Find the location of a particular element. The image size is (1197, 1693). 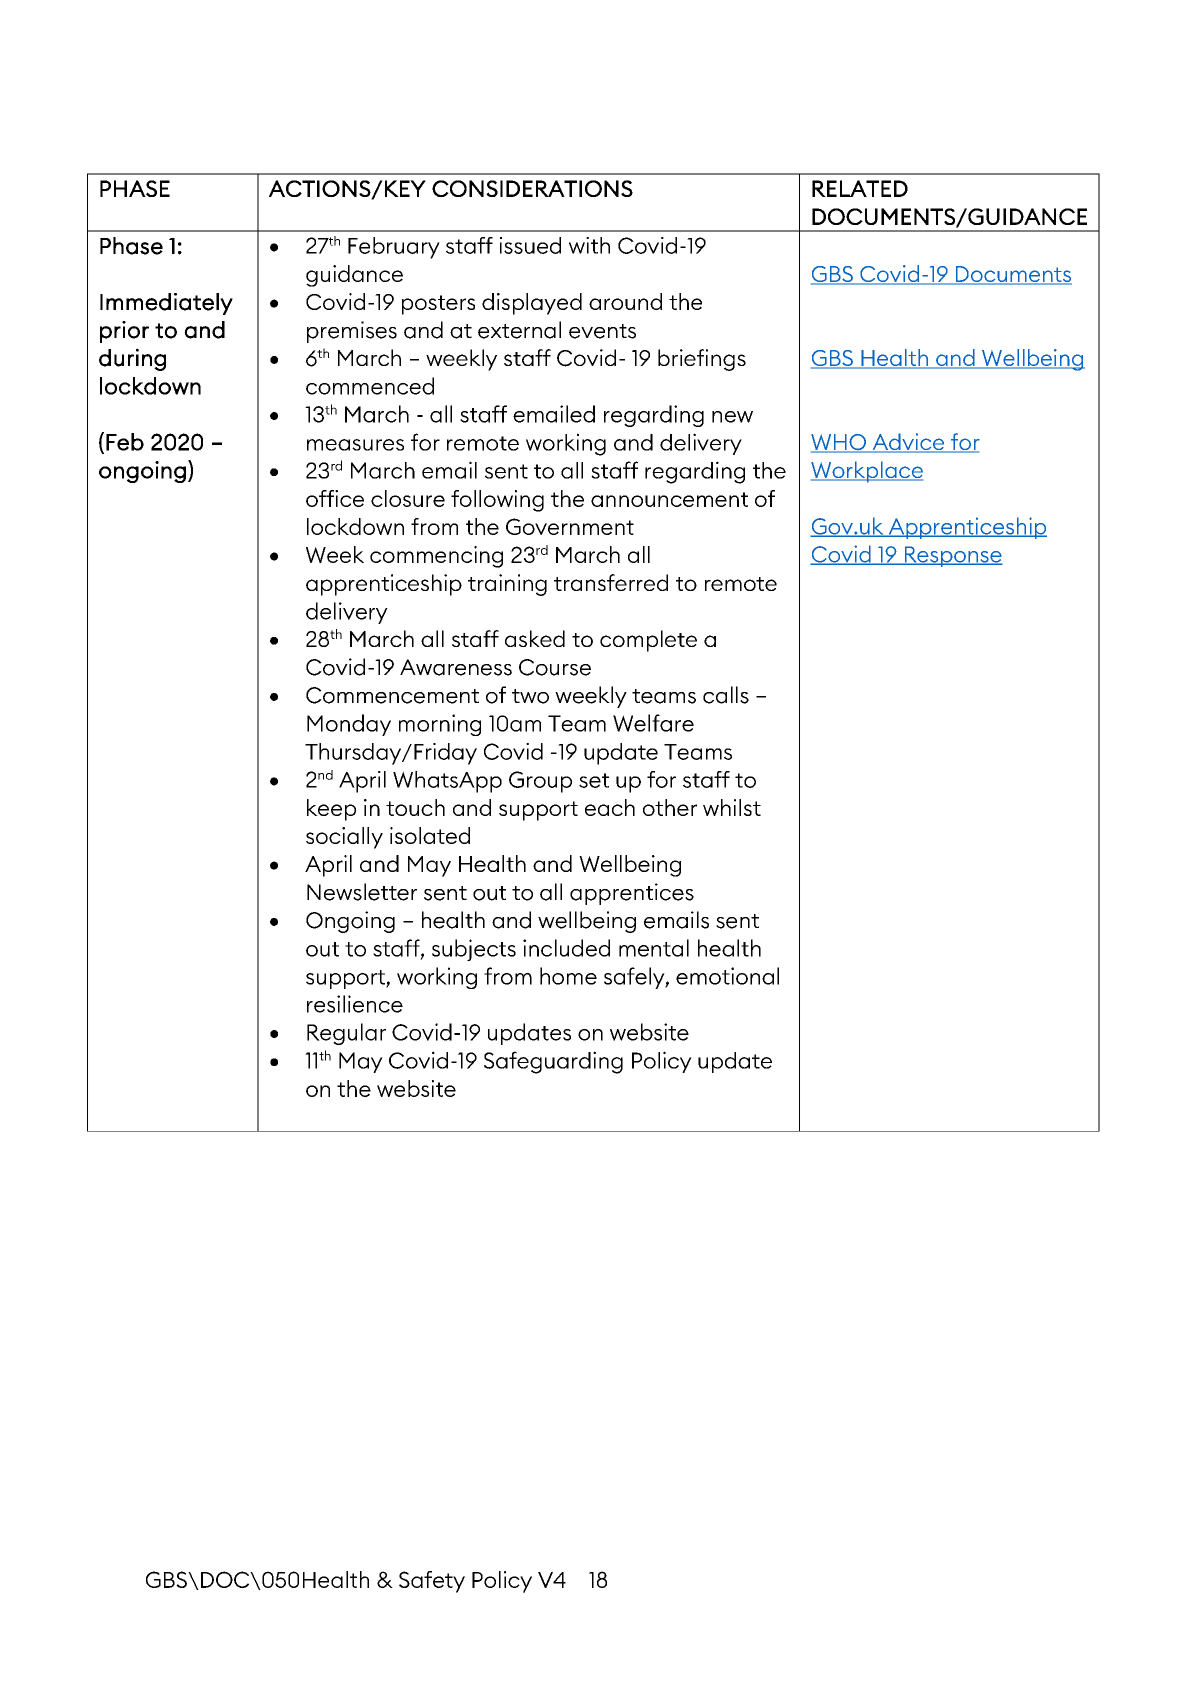

socially is located at coordinates (344, 838).
